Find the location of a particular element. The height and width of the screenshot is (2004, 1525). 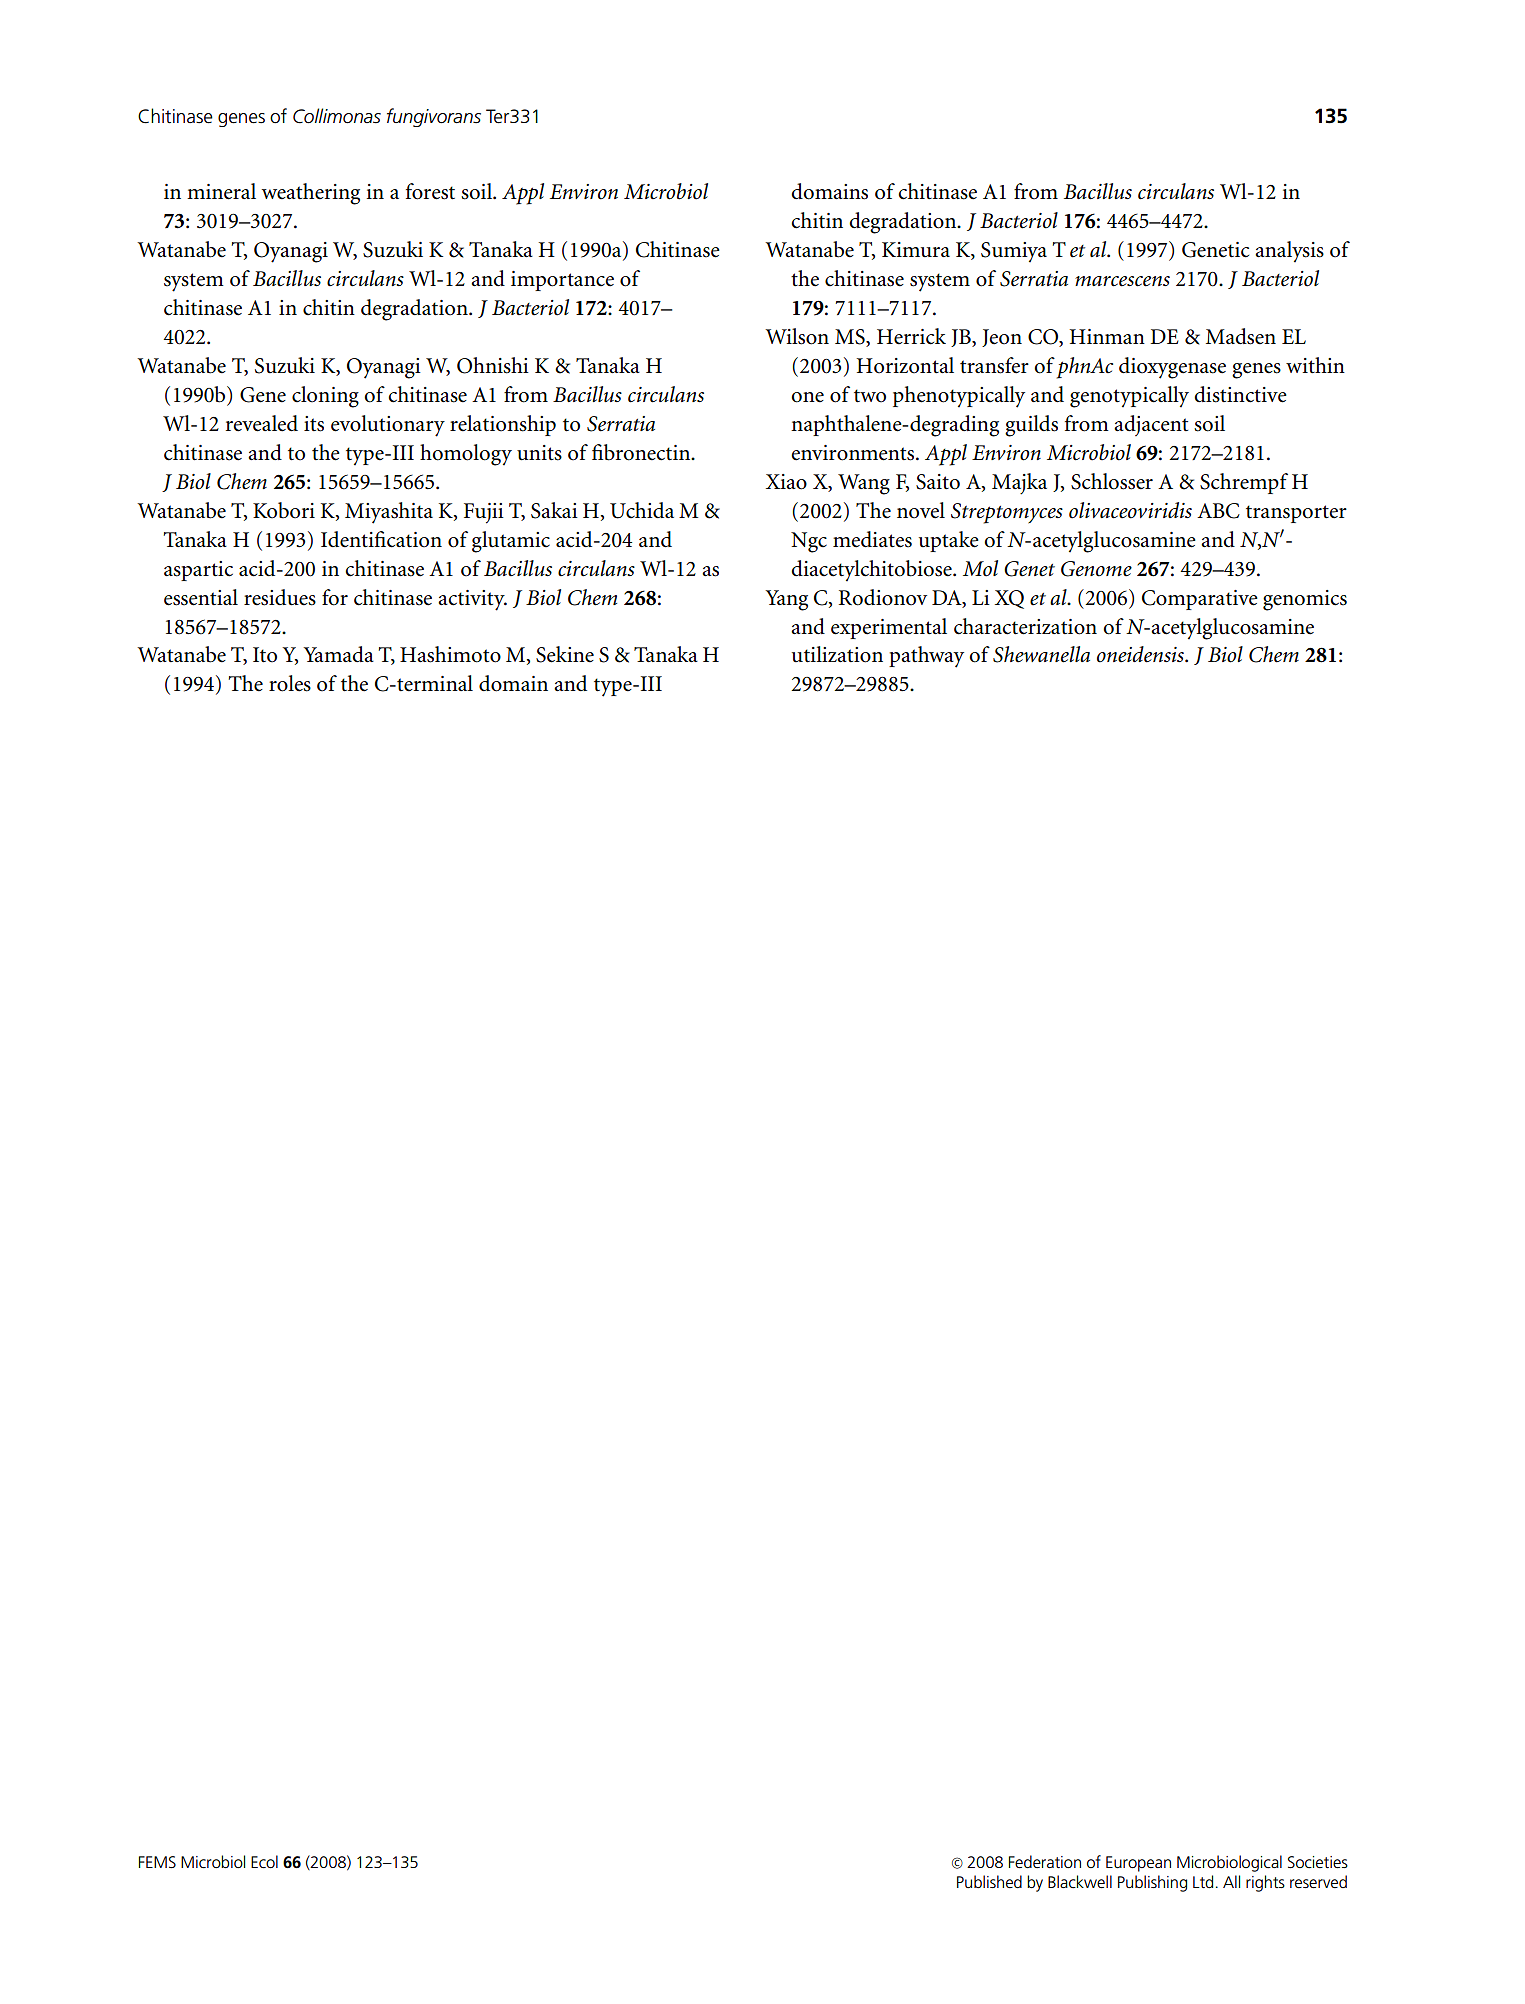

Wilson is located at coordinates (797, 336).
